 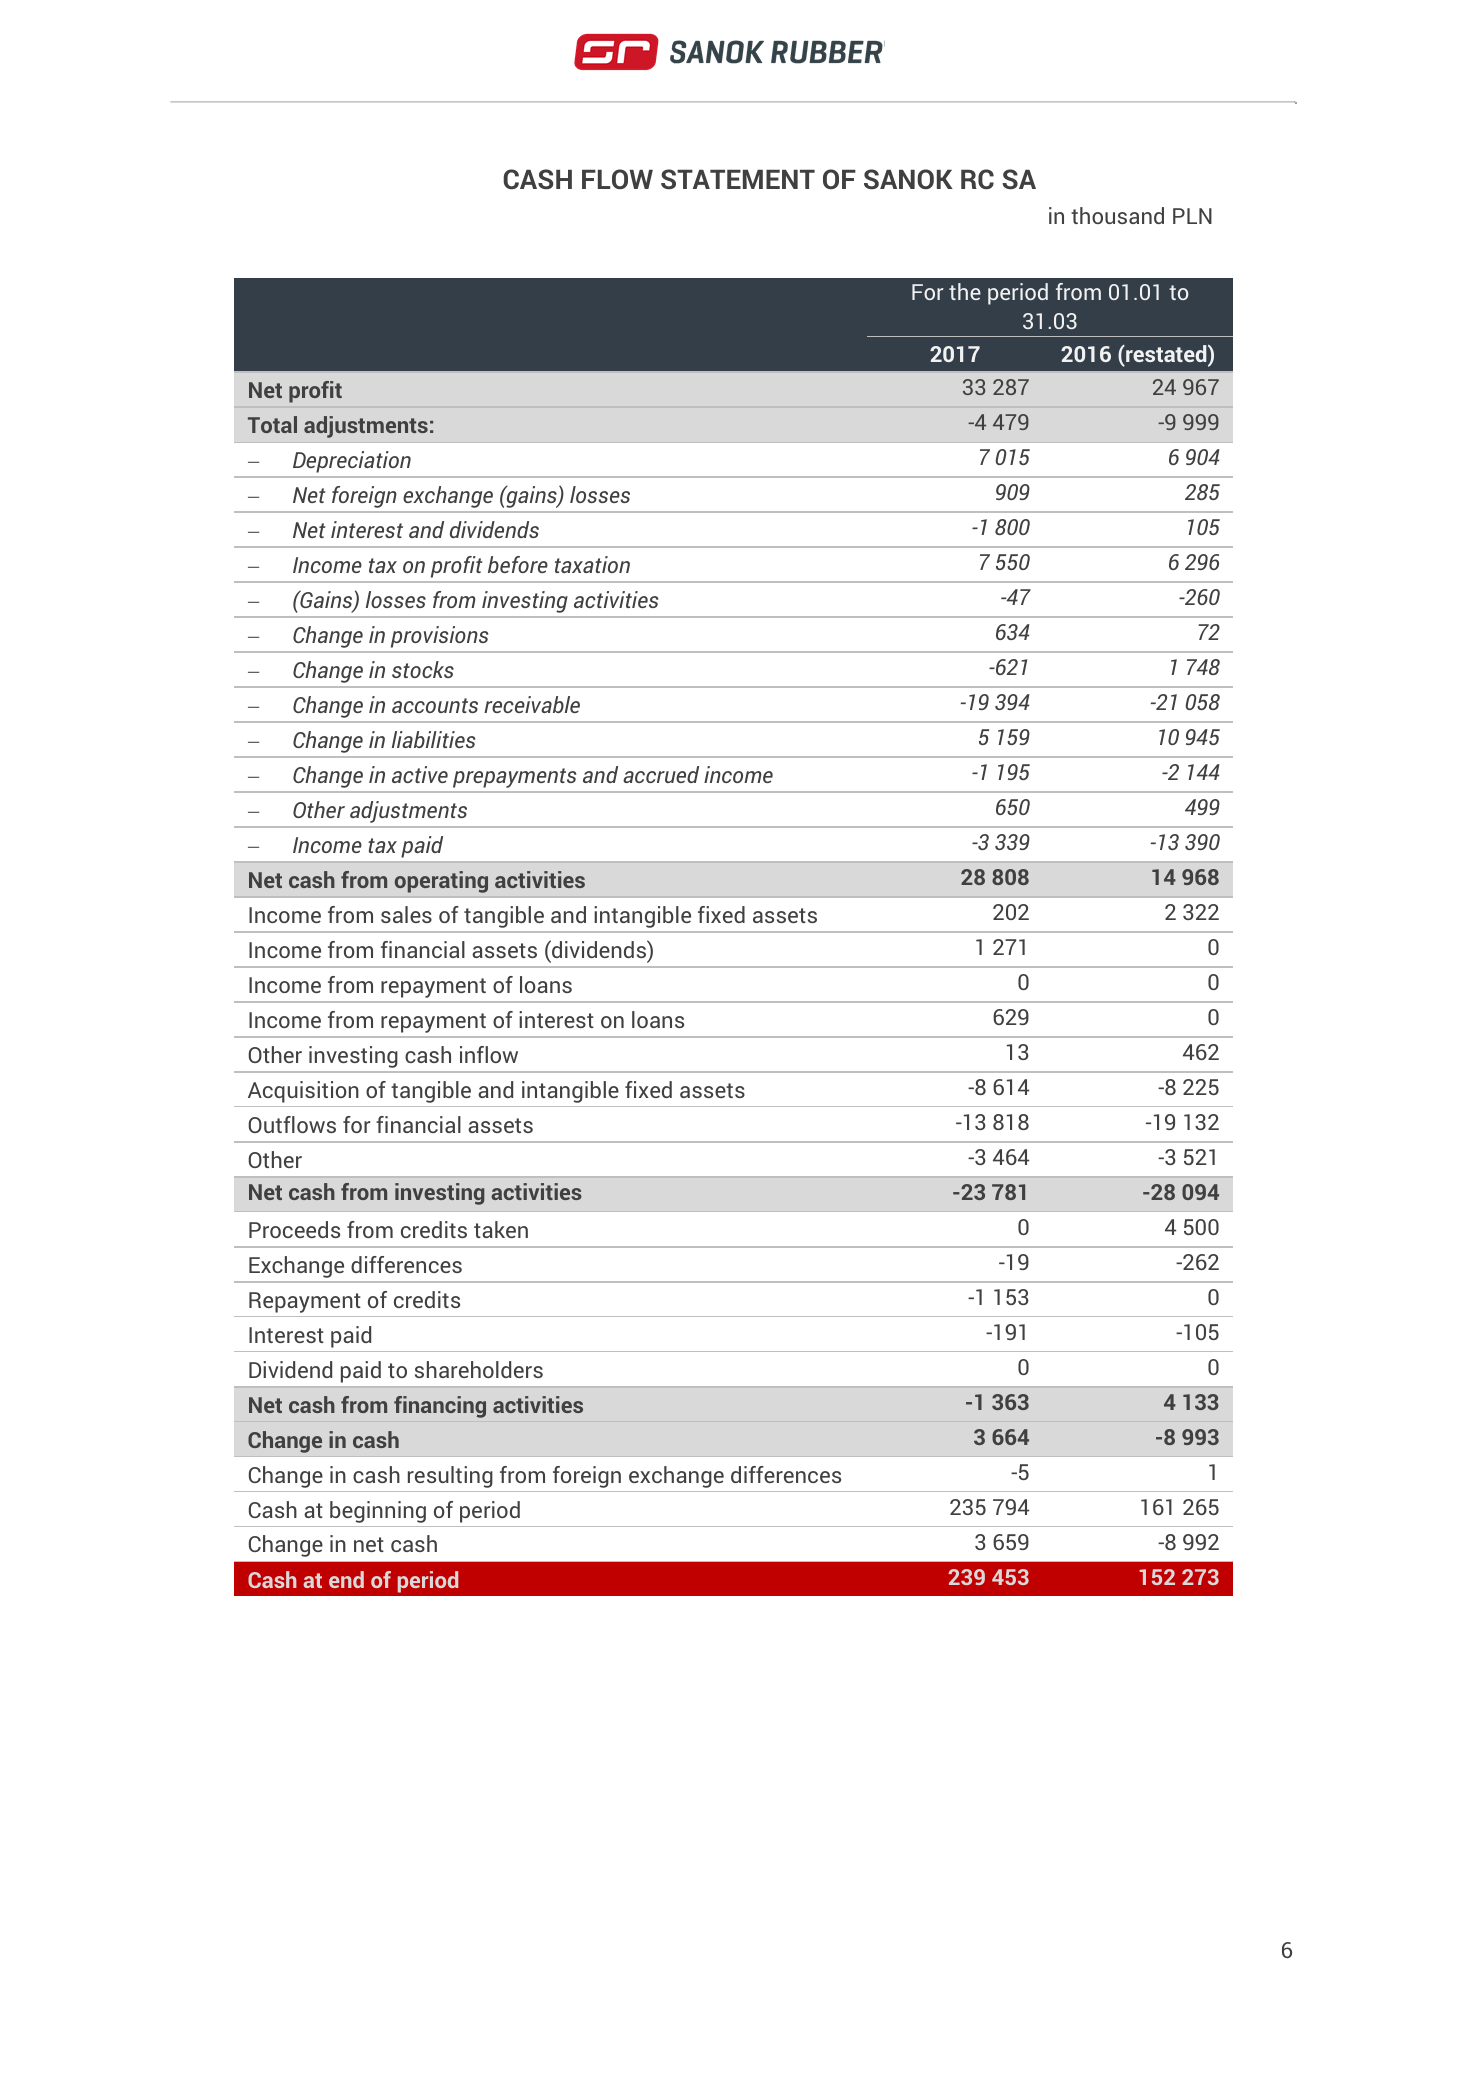 What do you see at coordinates (450, 1477) in the image?
I see `resulting` at bounding box center [450, 1477].
